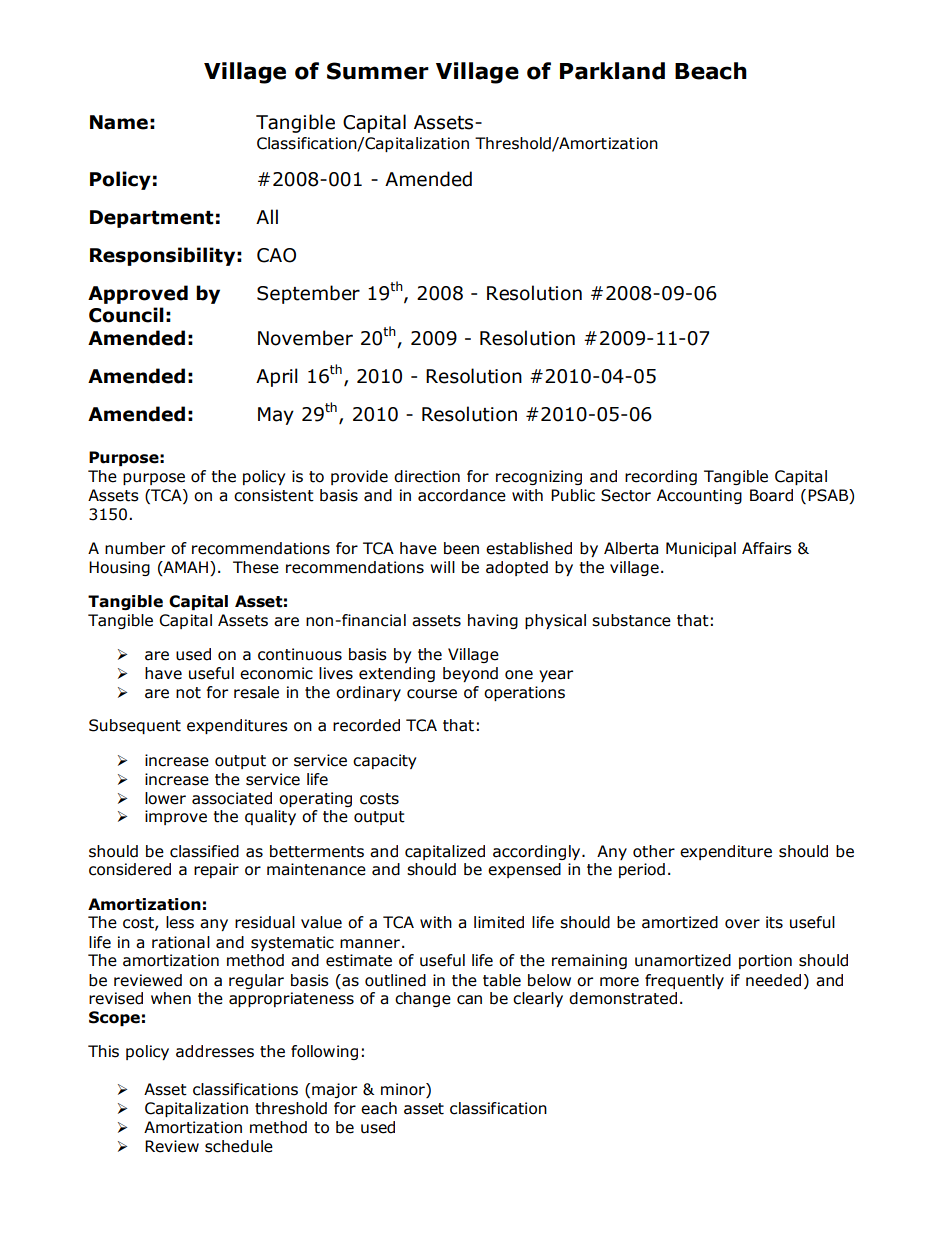  What do you see at coordinates (654, 851) in the image?
I see `other` at bounding box center [654, 851].
